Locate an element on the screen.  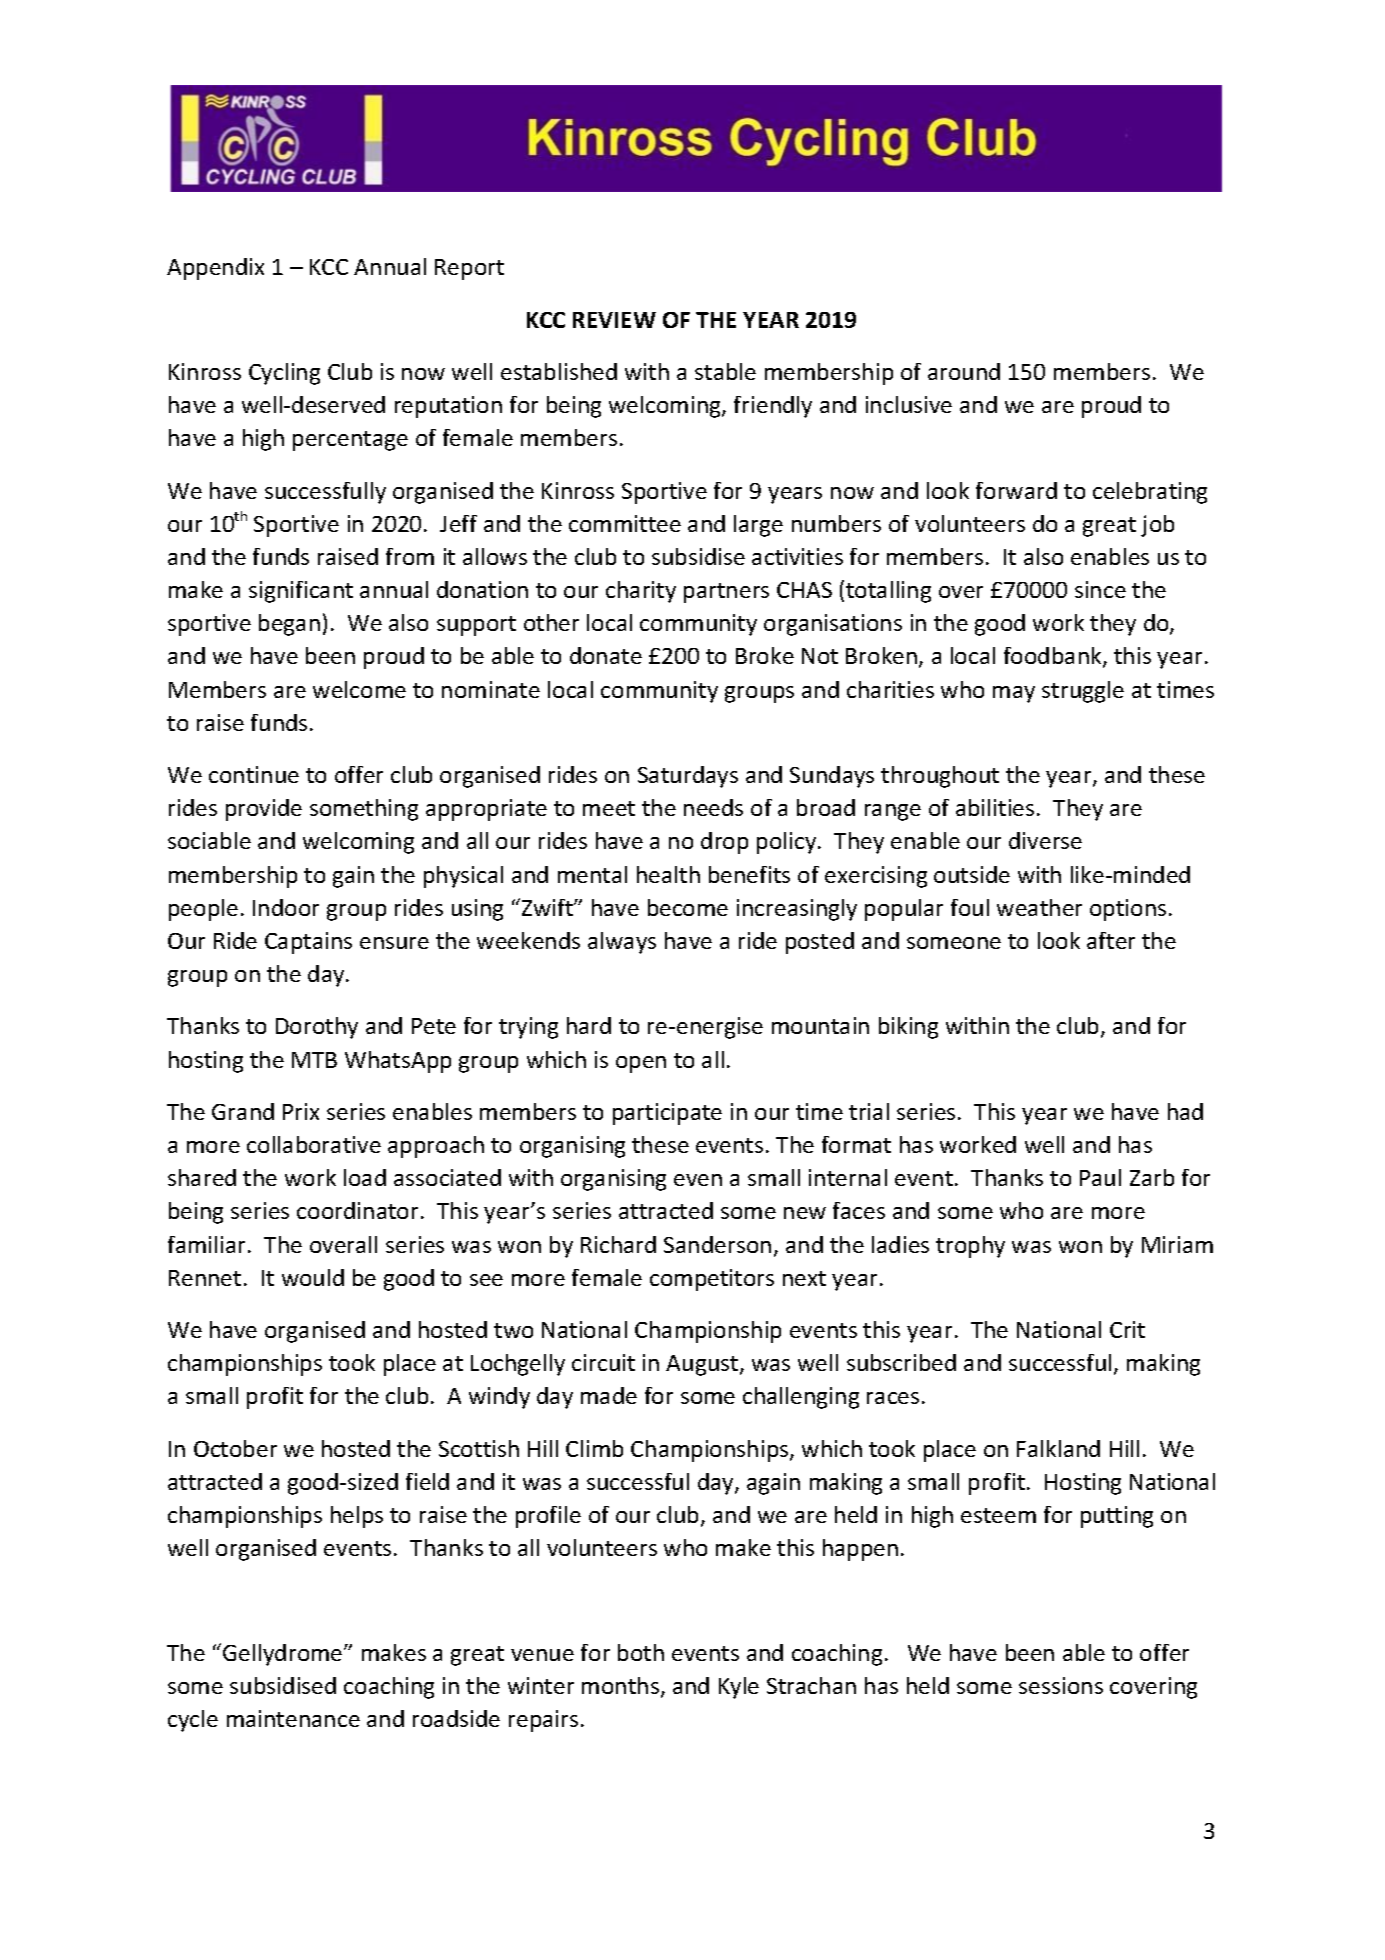
coordinator is located at coordinates (357, 1210).
